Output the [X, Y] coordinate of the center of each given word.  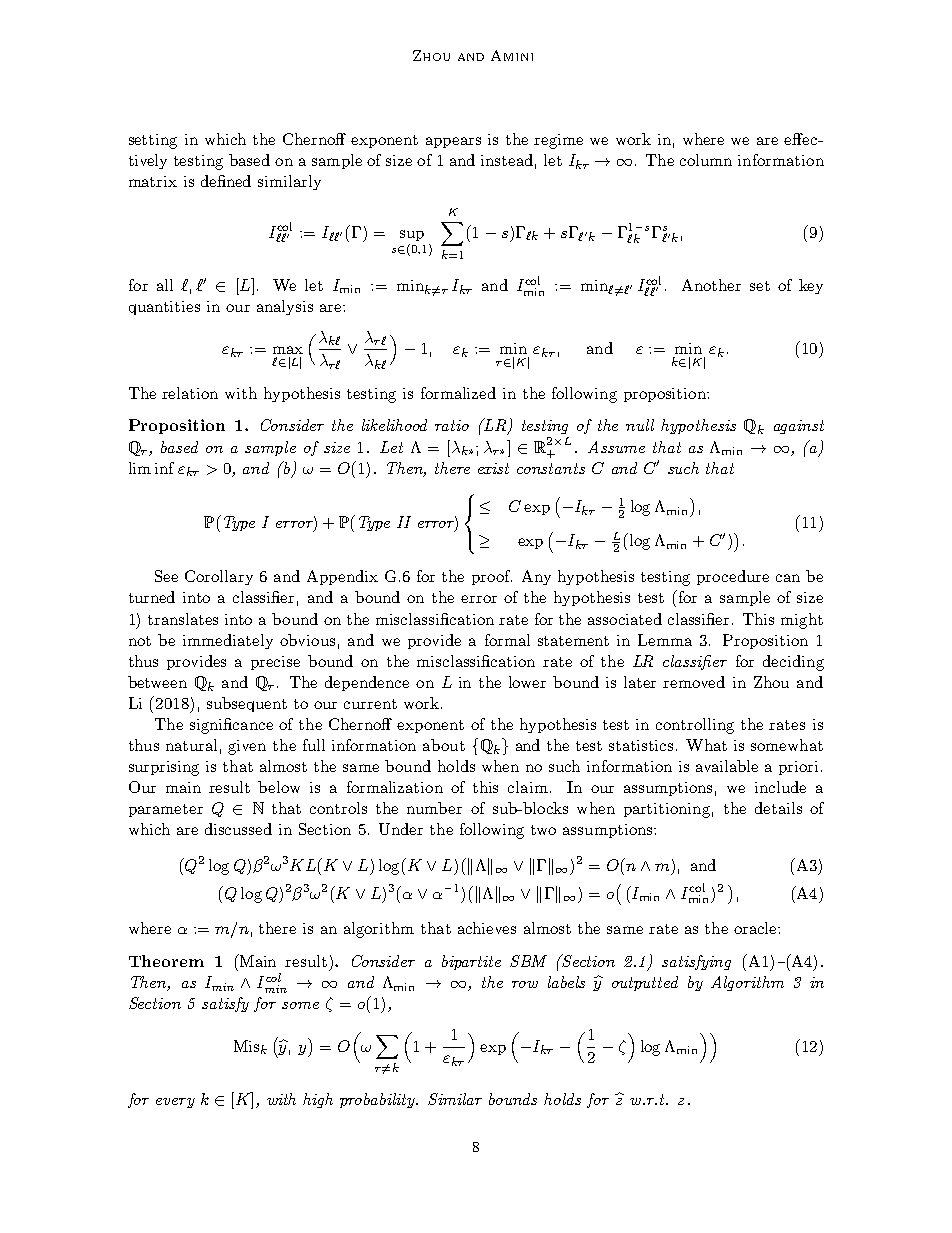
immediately [228, 641]
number [434, 808]
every [175, 1103]
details [778, 808]
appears [453, 142]
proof [492, 577]
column [706, 160]
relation [190, 393]
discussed [238, 829]
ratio [452, 425]
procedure [733, 577]
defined [226, 181]
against [799, 427]
